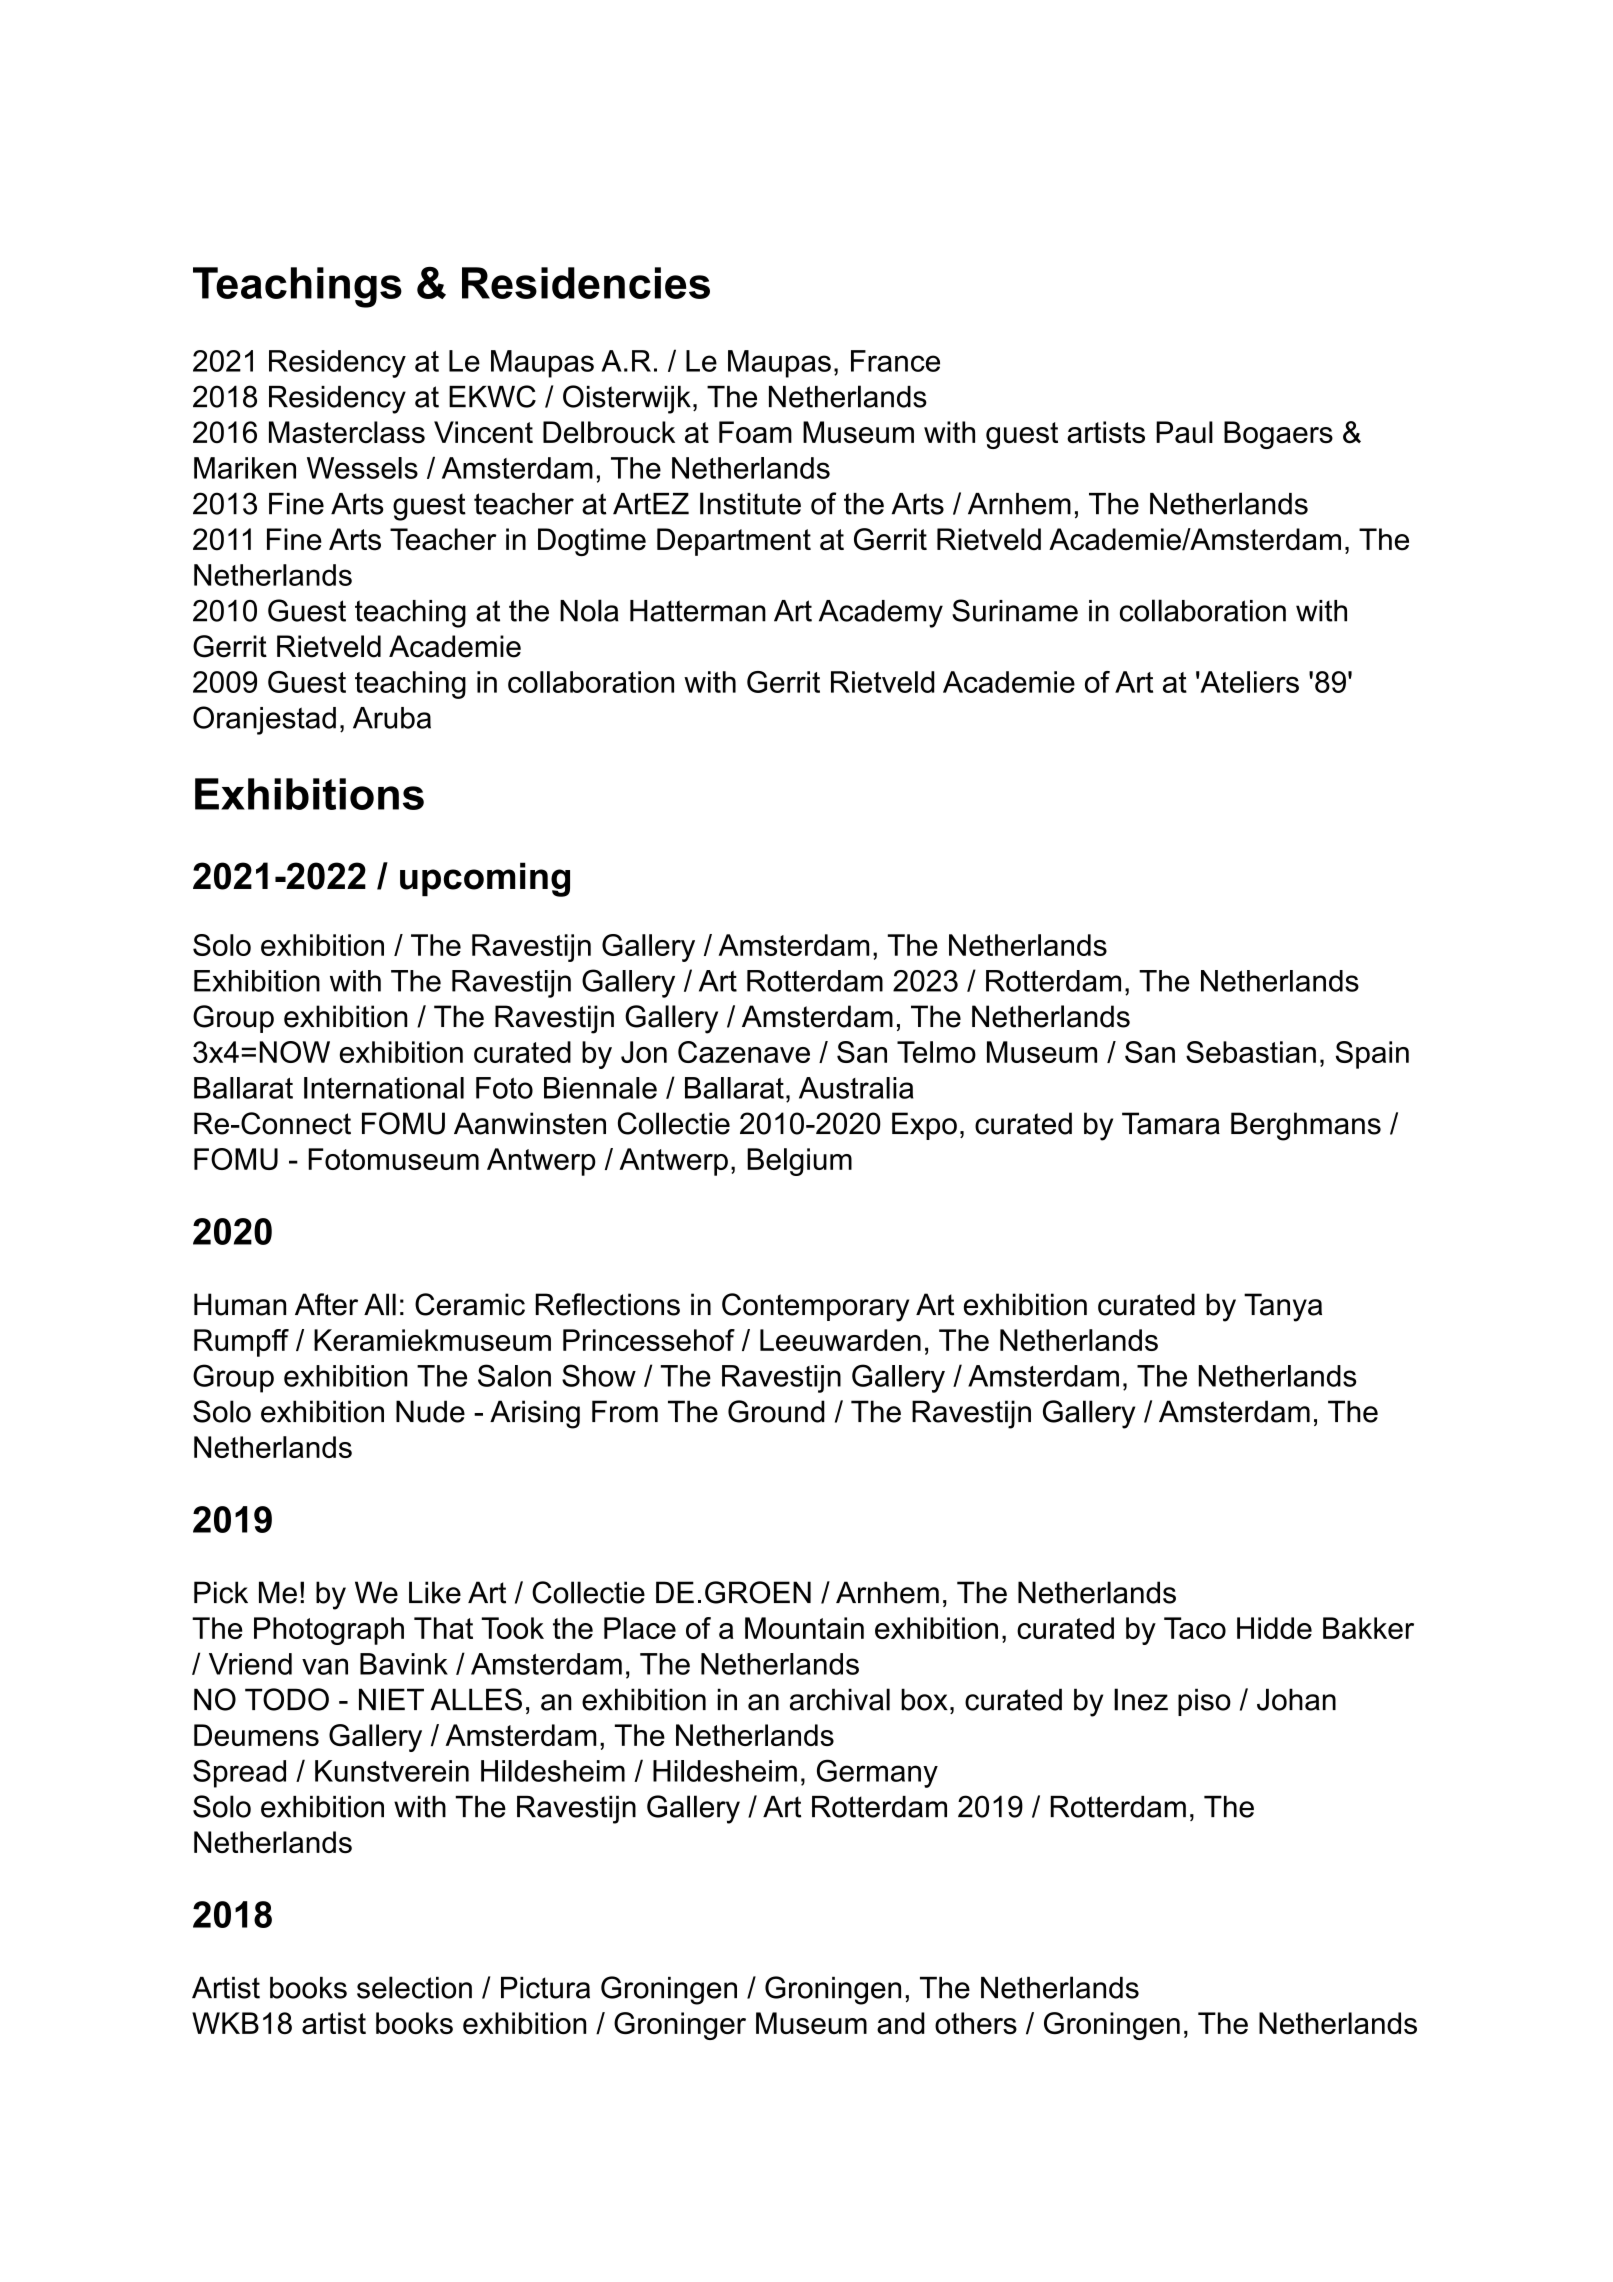  What do you see at coordinates (1251, 1052) in the screenshot?
I see `Sebastian` at bounding box center [1251, 1052].
